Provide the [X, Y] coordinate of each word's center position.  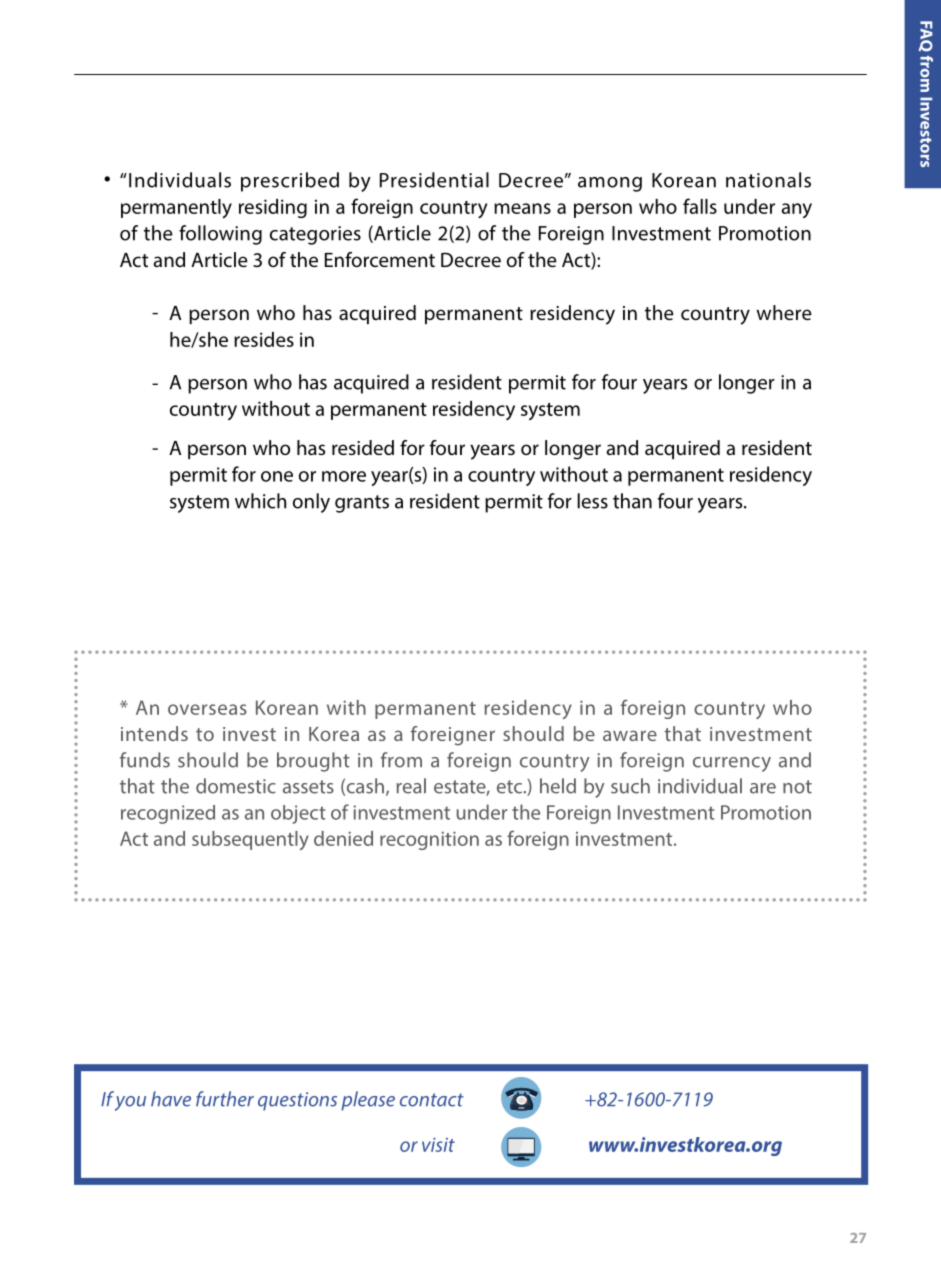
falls [700, 206]
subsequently [250, 840]
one [277, 476]
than [632, 501]
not [797, 787]
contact [432, 1100]
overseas [207, 709]
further [225, 1099]
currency [732, 764]
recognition [429, 840]
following [220, 235]
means [522, 208]
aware [630, 735]
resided [363, 448]
